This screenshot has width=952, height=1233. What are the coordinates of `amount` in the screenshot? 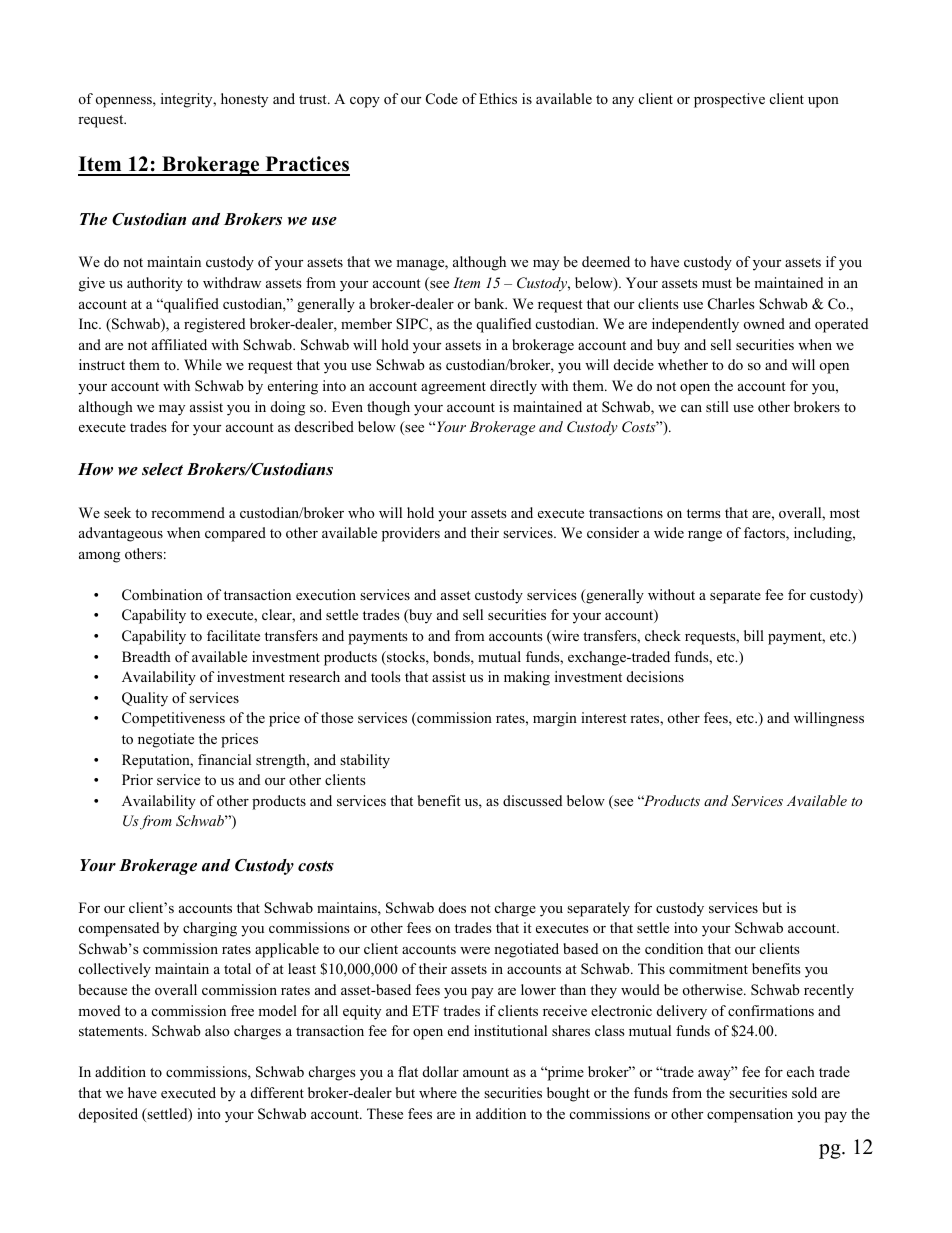 It's located at (486, 1072).
